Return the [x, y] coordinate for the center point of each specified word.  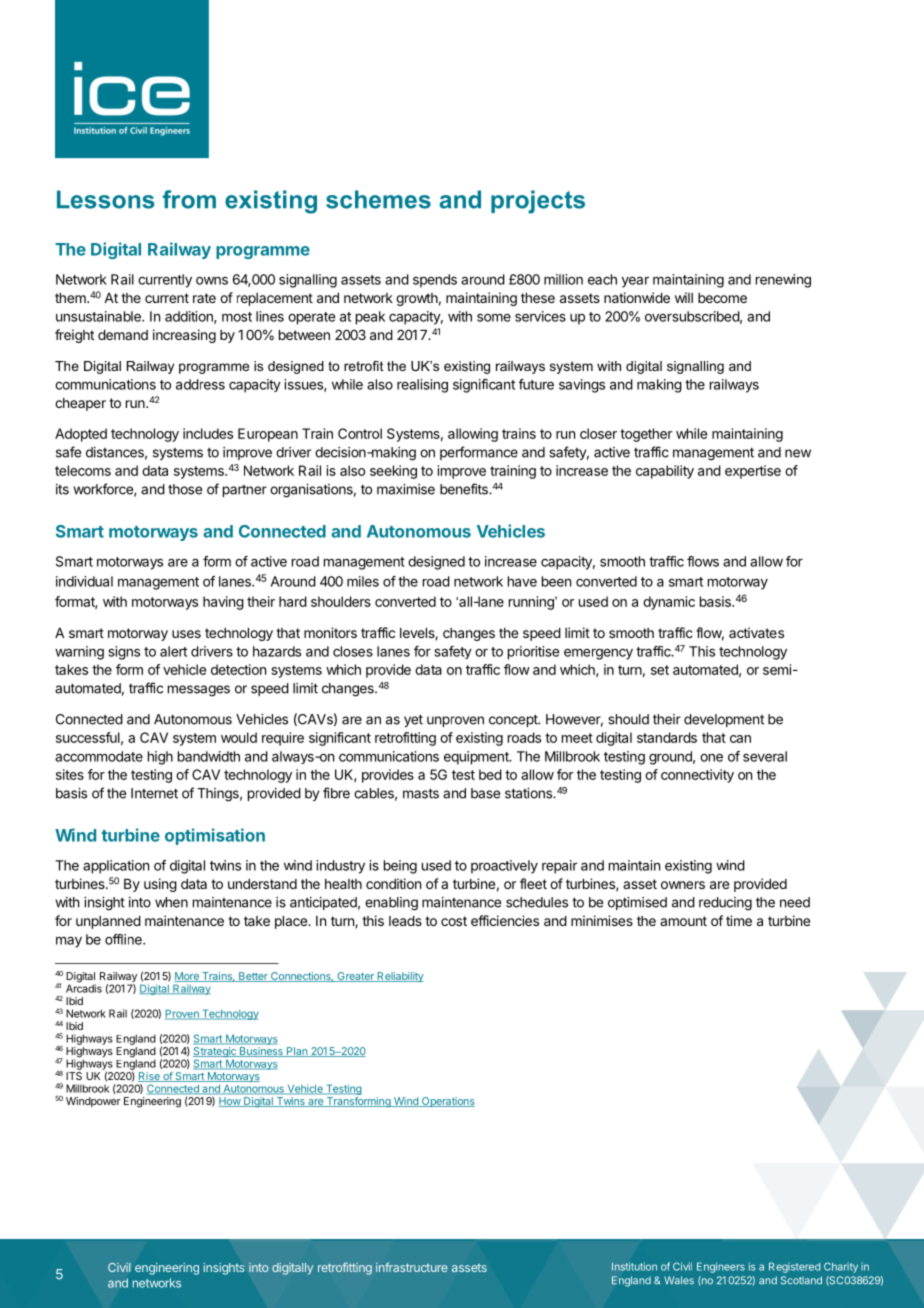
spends [435, 281]
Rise [150, 1077]
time [739, 920]
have [522, 581]
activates [756, 632]
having [223, 603]
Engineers [721, 1267]
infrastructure [412, 1267]
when [171, 902]
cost [454, 921]
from [189, 199]
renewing [783, 281]
